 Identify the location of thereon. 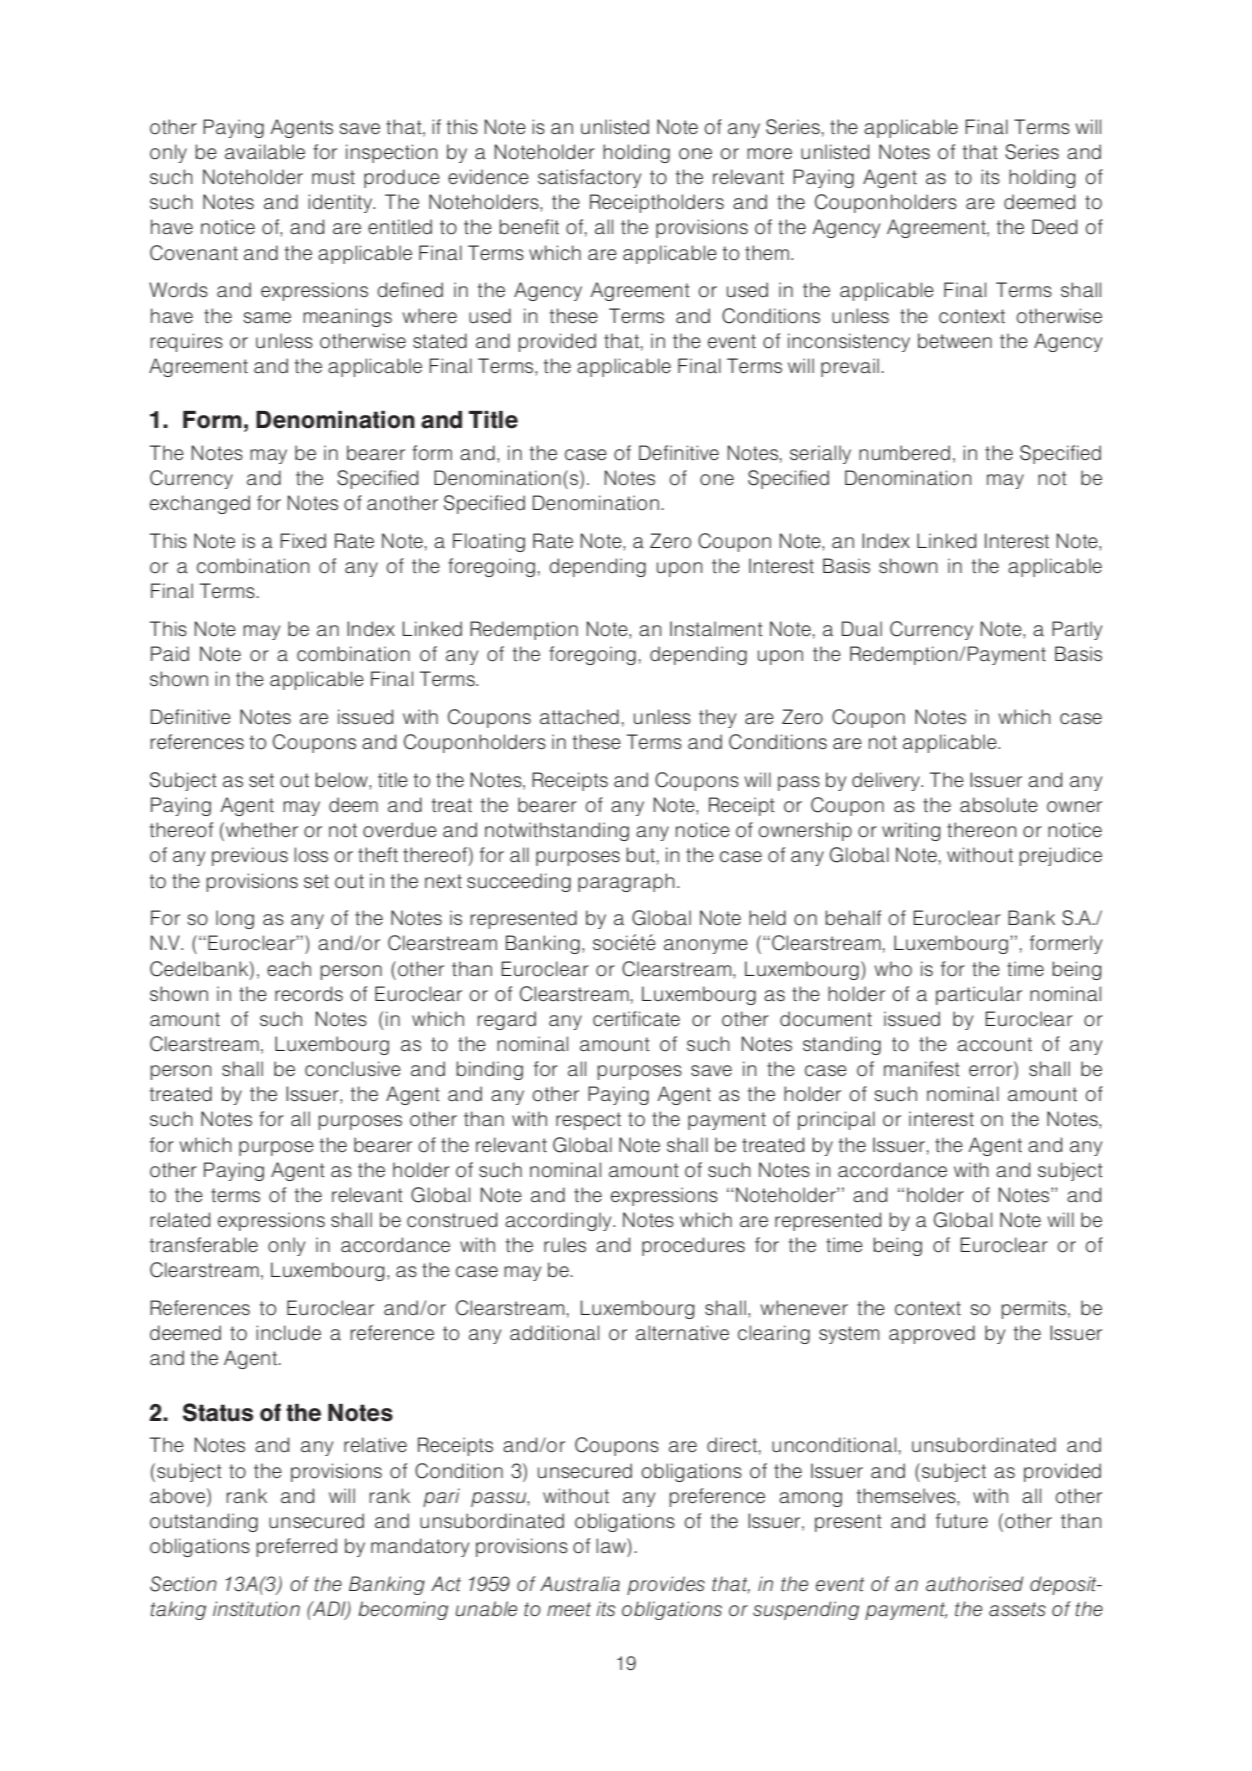
(981, 830).
